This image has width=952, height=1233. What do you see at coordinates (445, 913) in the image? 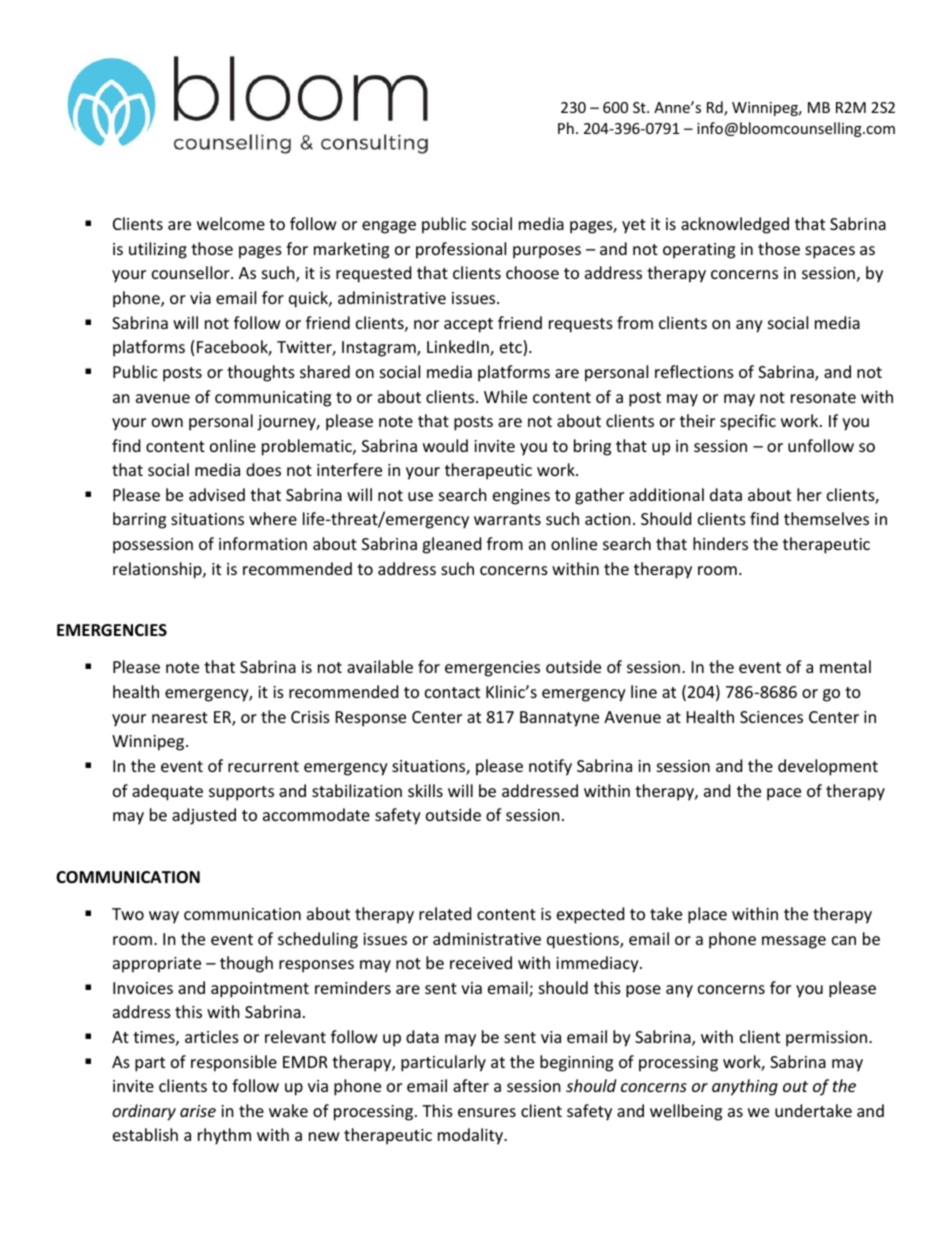
I see `related` at bounding box center [445, 913].
